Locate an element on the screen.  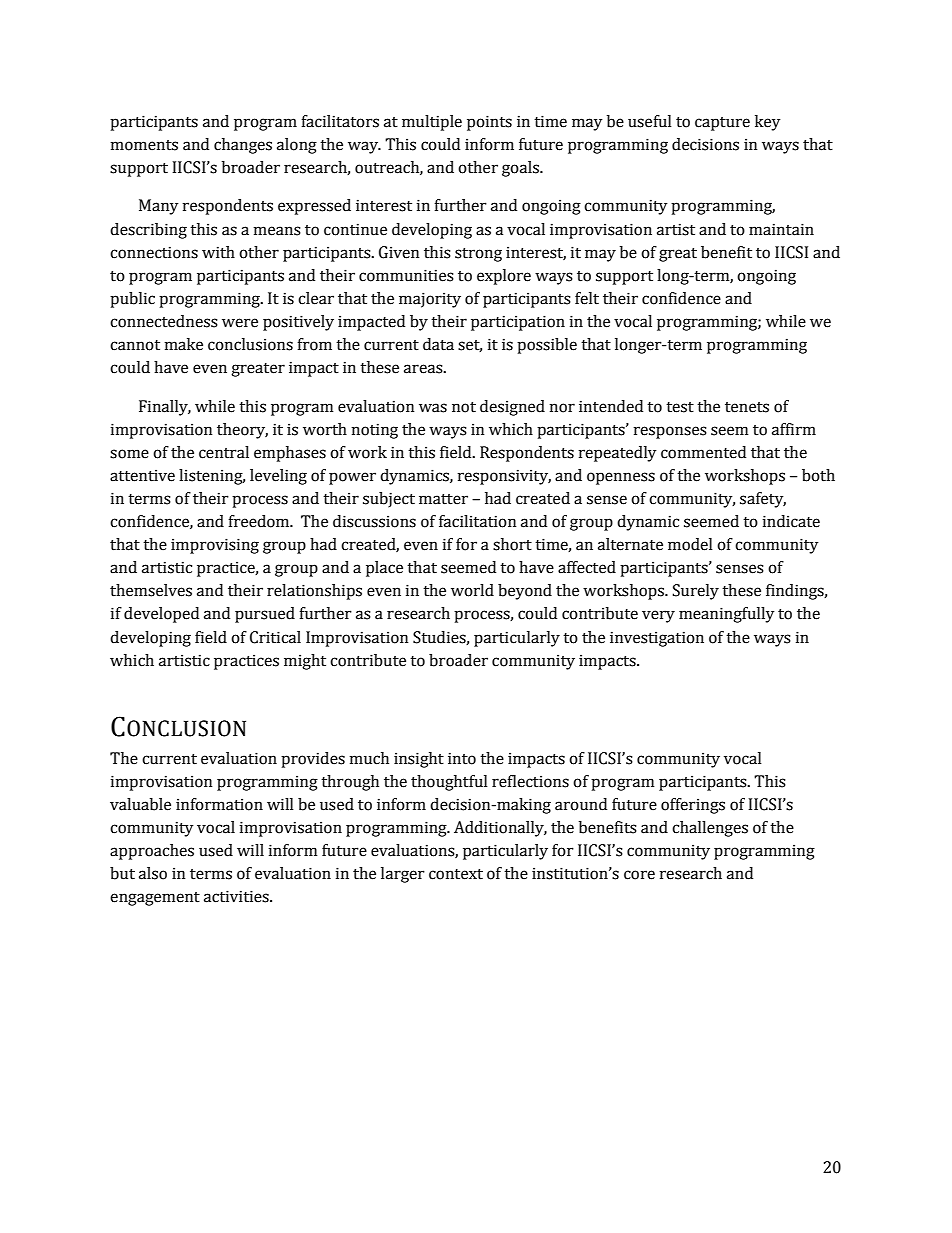
theory is located at coordinates (242, 431).
